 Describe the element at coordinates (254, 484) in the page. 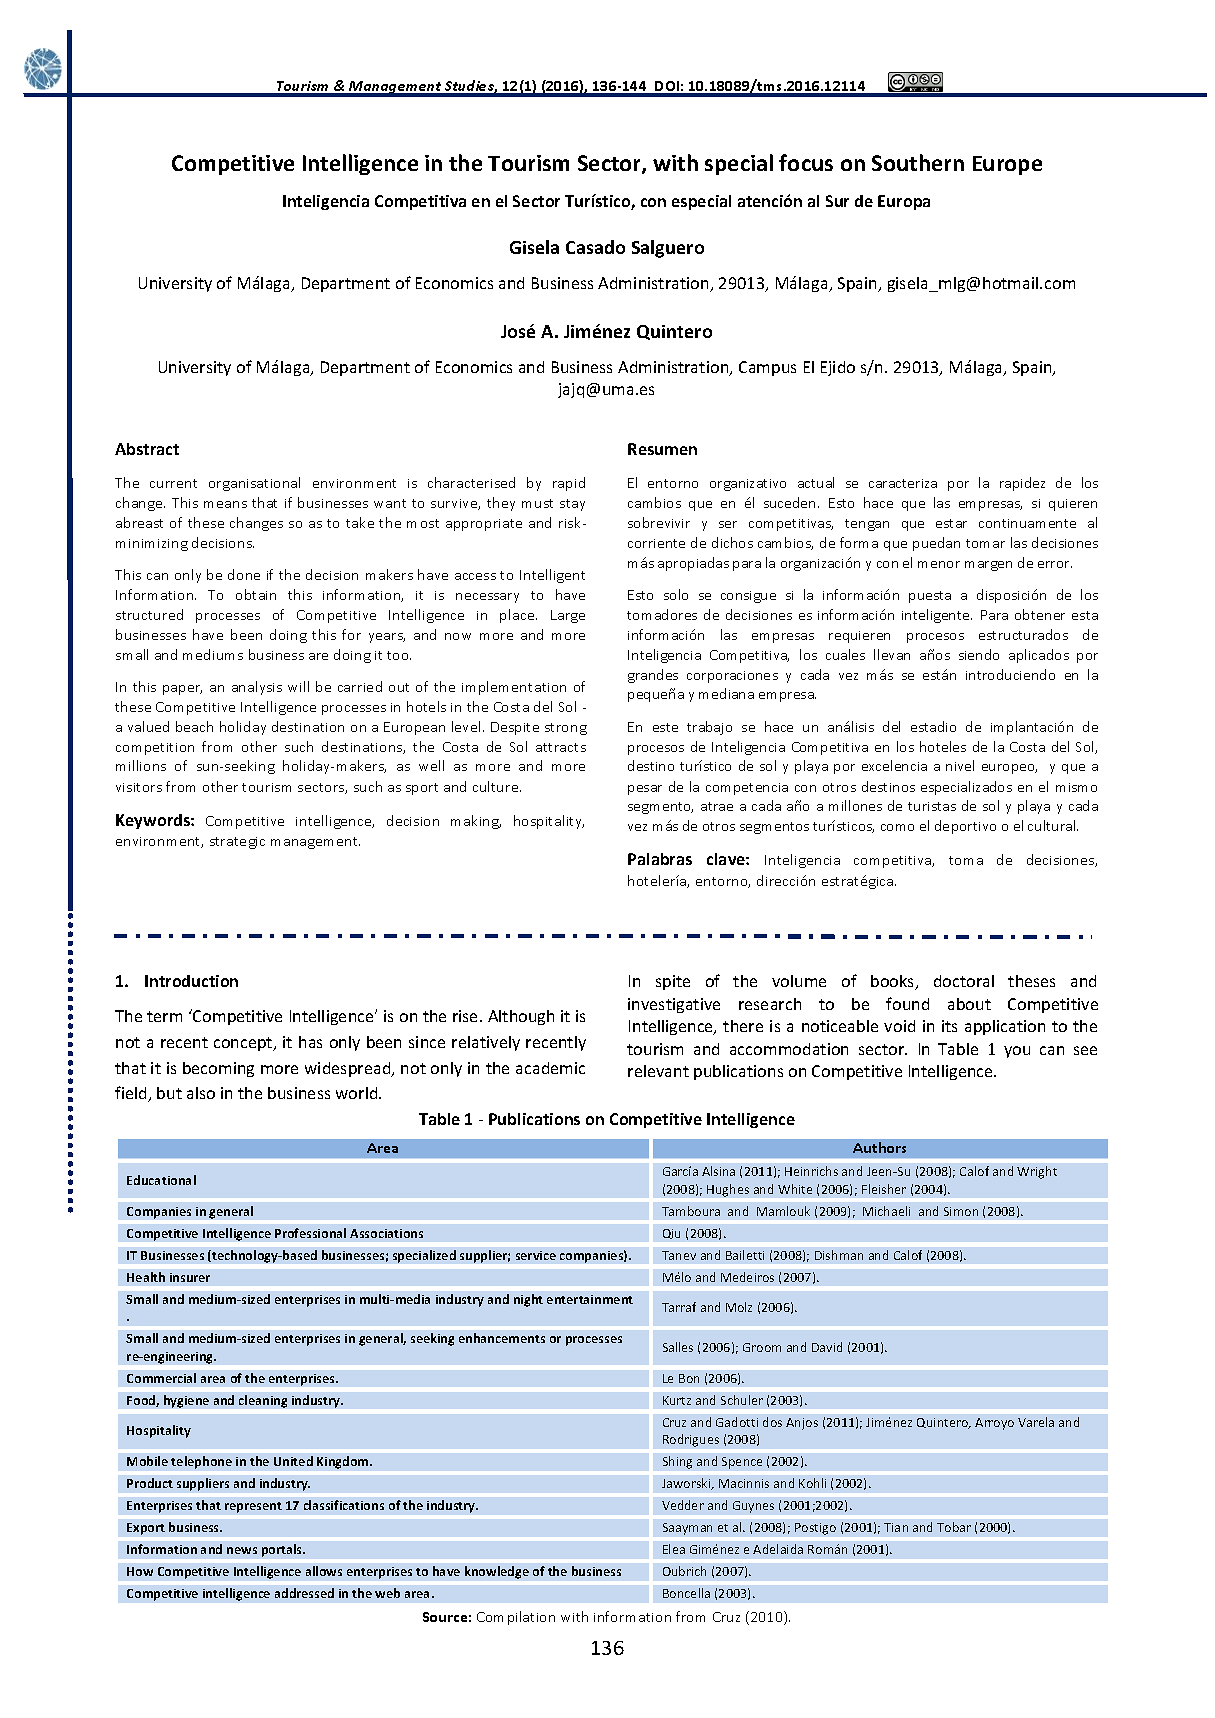

I see `organisational` at that location.
